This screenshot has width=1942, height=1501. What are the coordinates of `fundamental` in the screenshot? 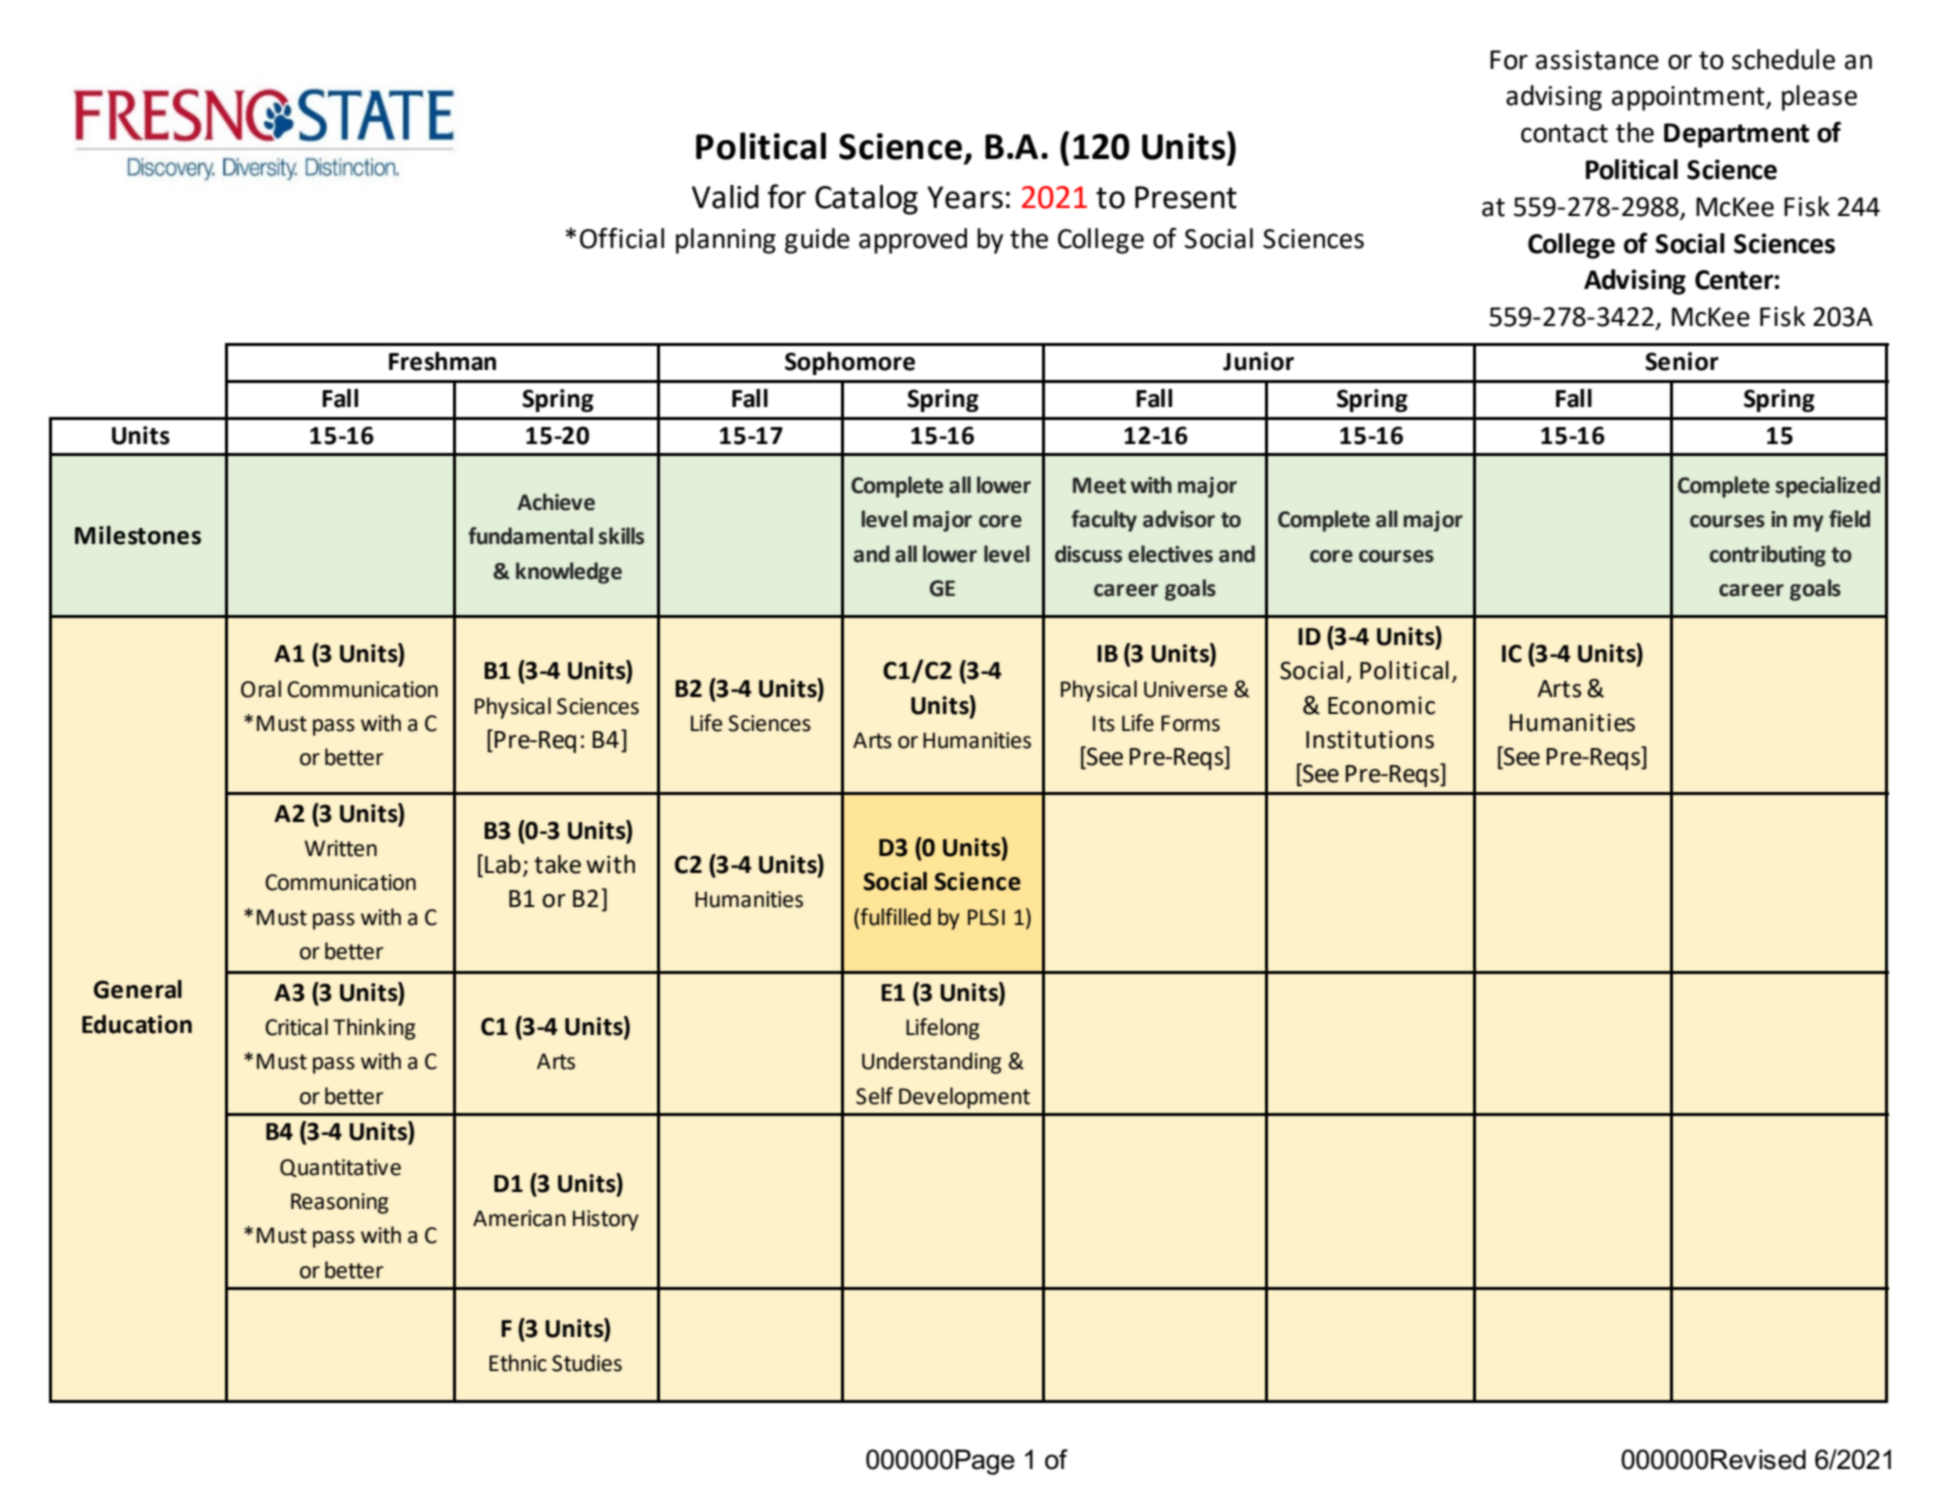 It's located at (530, 536).
